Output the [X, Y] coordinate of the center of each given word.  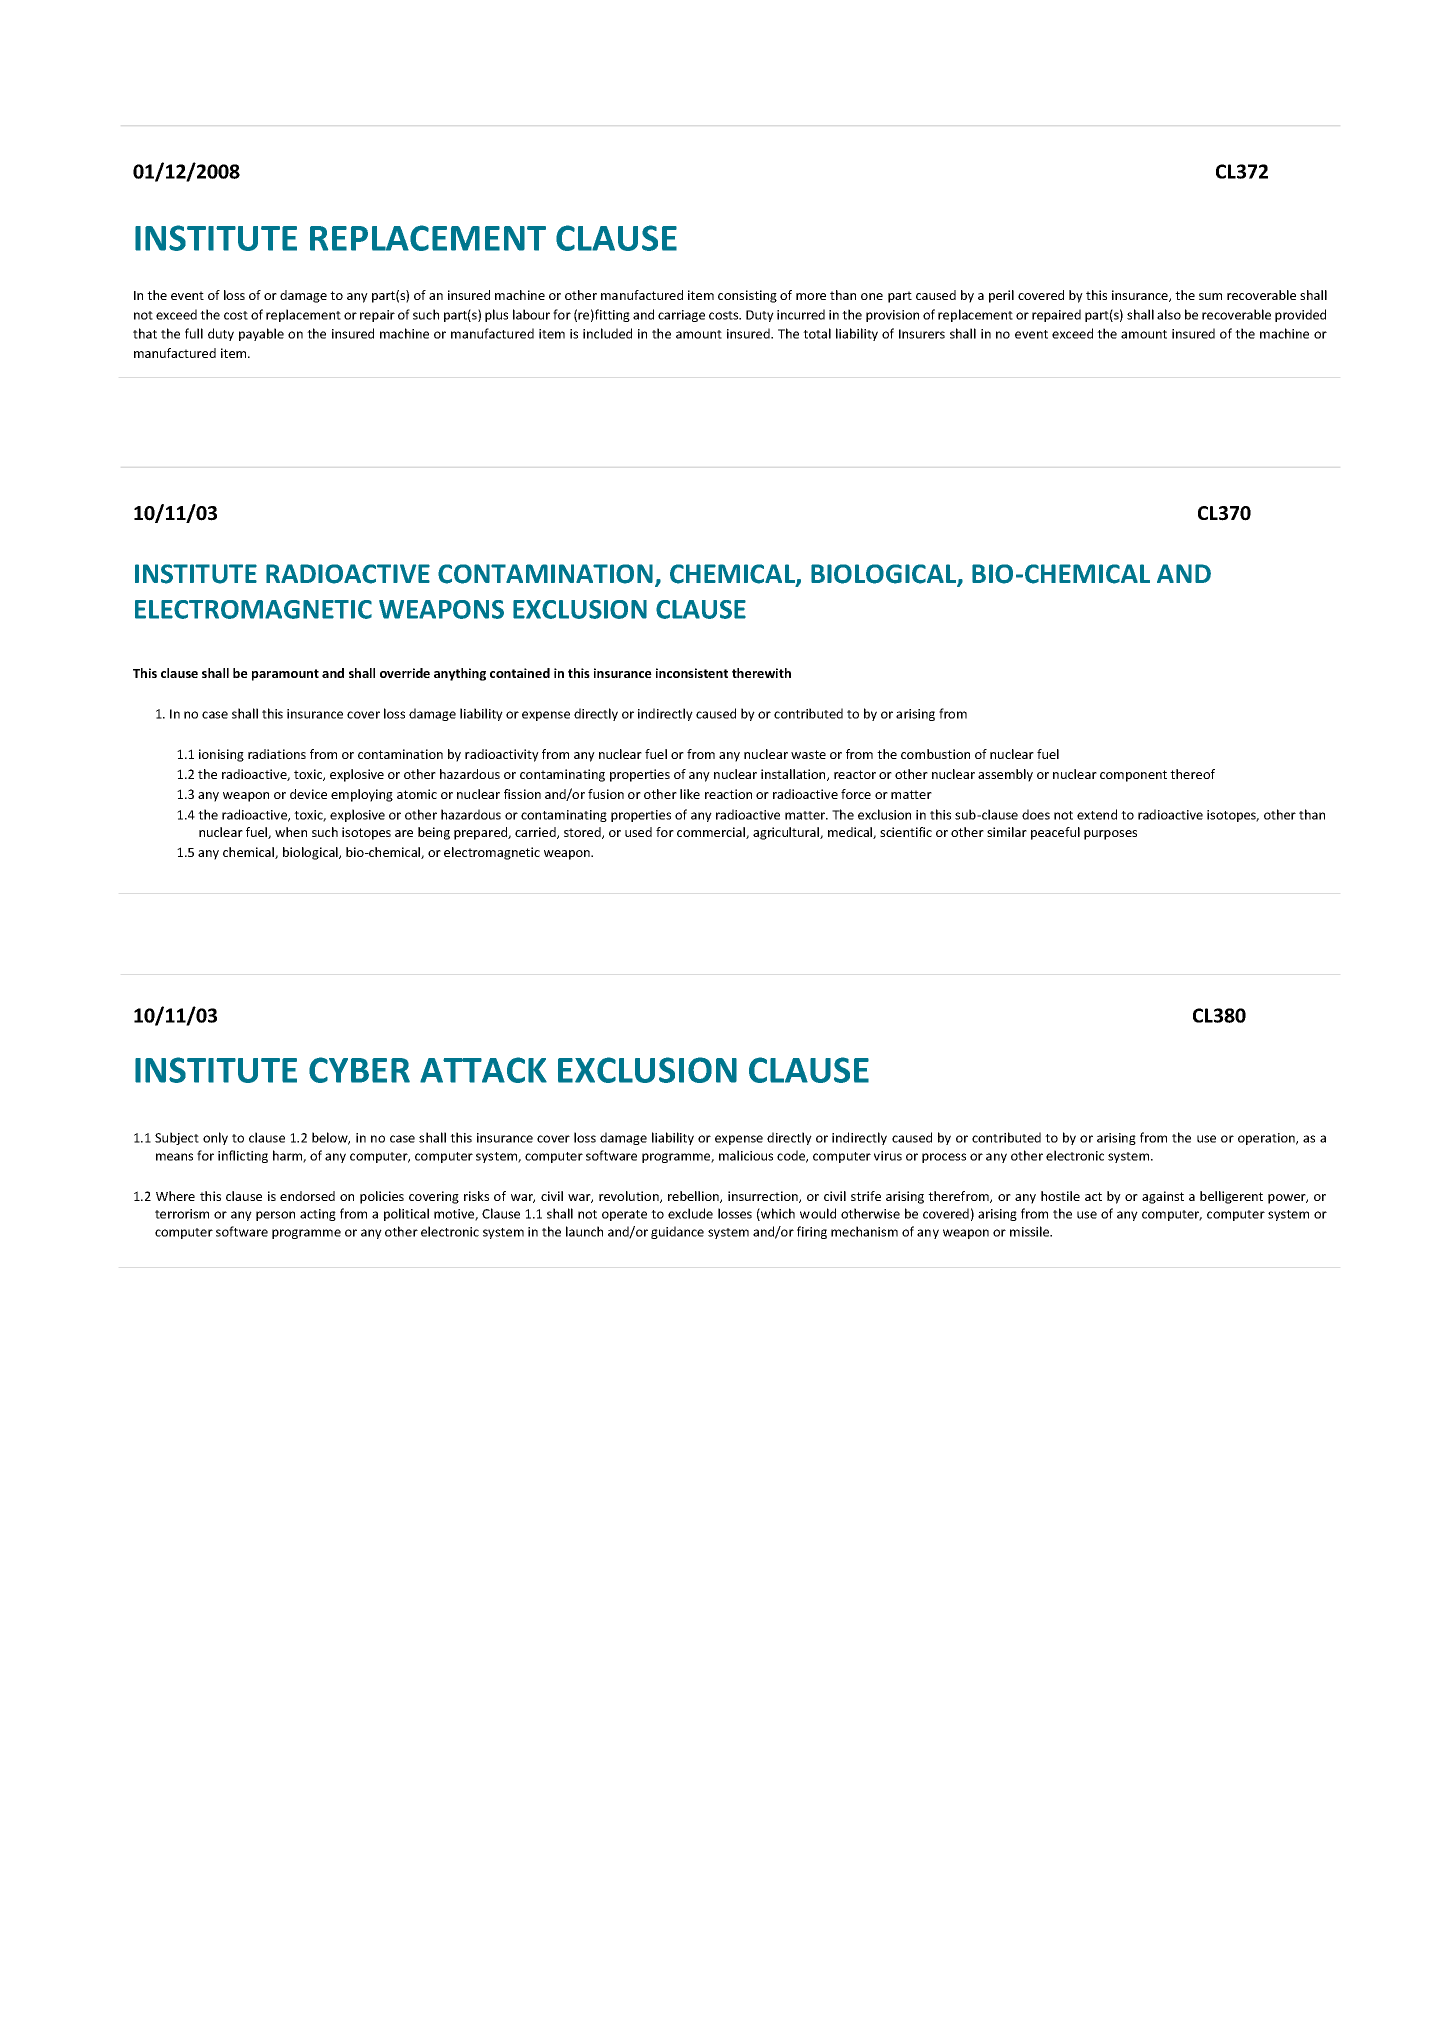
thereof [1192, 774]
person [275, 1216]
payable [261, 334]
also [1169, 314]
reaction [728, 794]
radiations [277, 754]
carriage [681, 316]
